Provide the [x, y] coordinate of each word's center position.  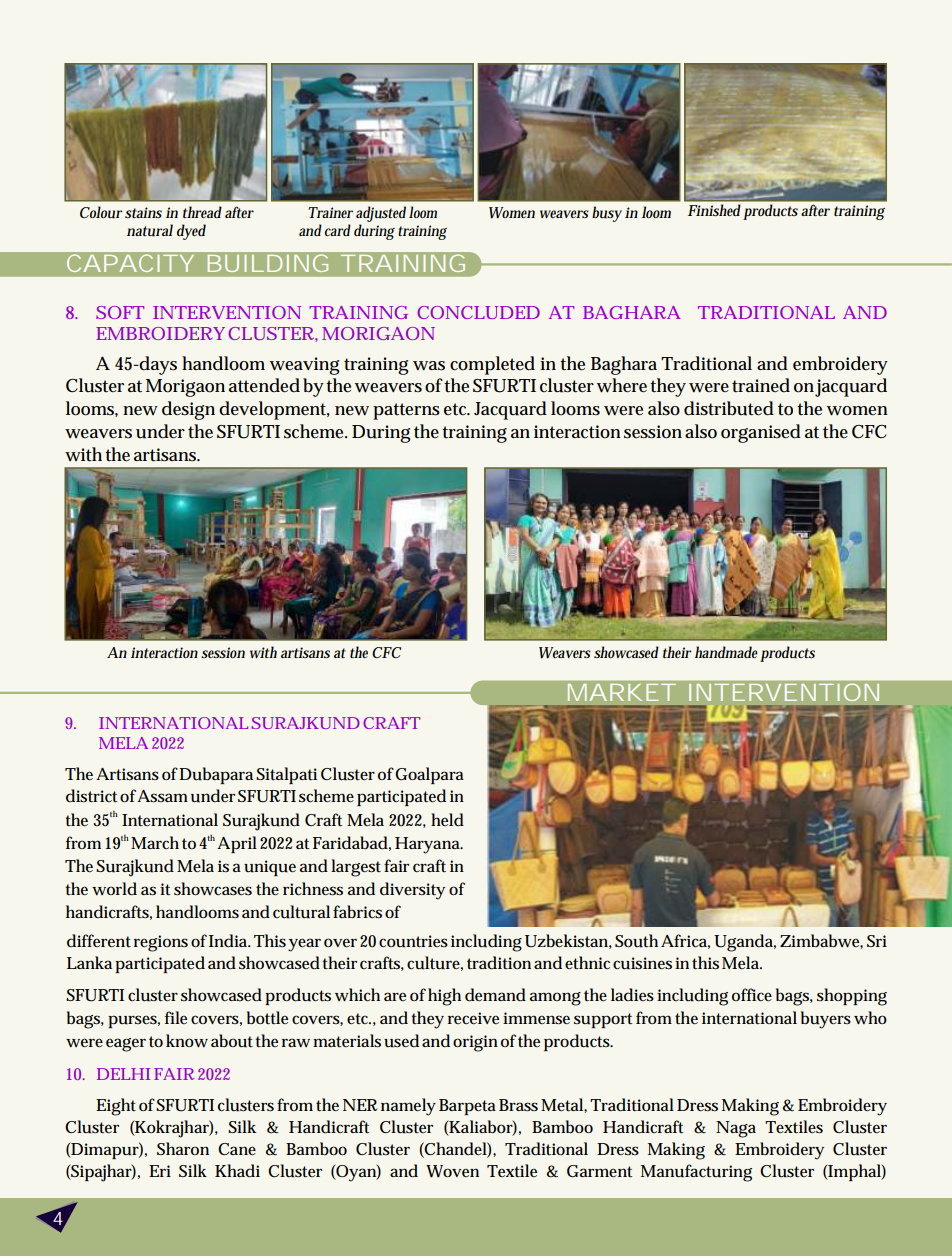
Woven [452, 1171]
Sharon [183, 1148]
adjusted [381, 214]
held [447, 819]
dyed [191, 232]
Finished [714, 210]
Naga [736, 1129]
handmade [726, 652]
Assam [162, 796]
